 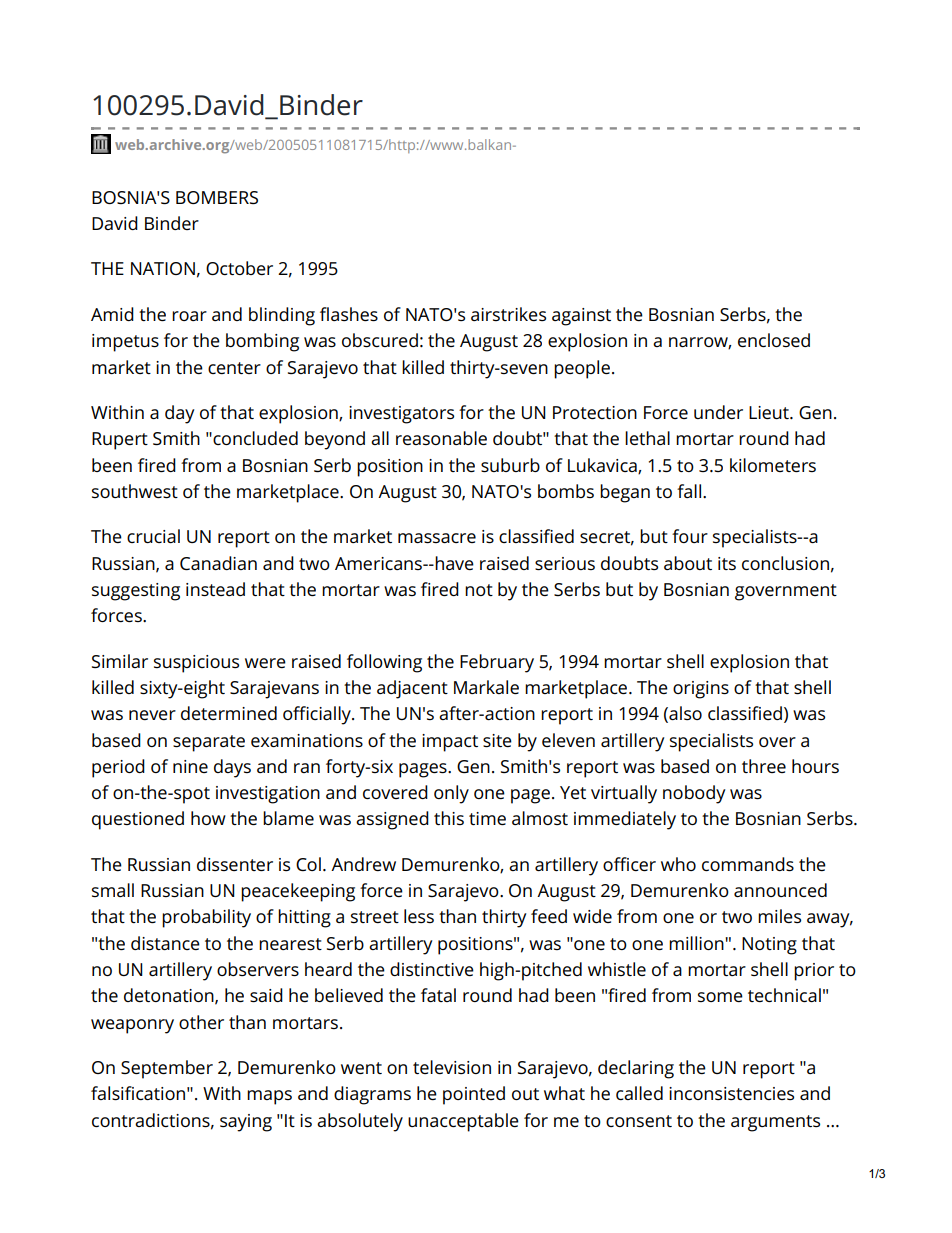 What do you see at coordinates (690, 536) in the screenshot?
I see `four` at bounding box center [690, 536].
